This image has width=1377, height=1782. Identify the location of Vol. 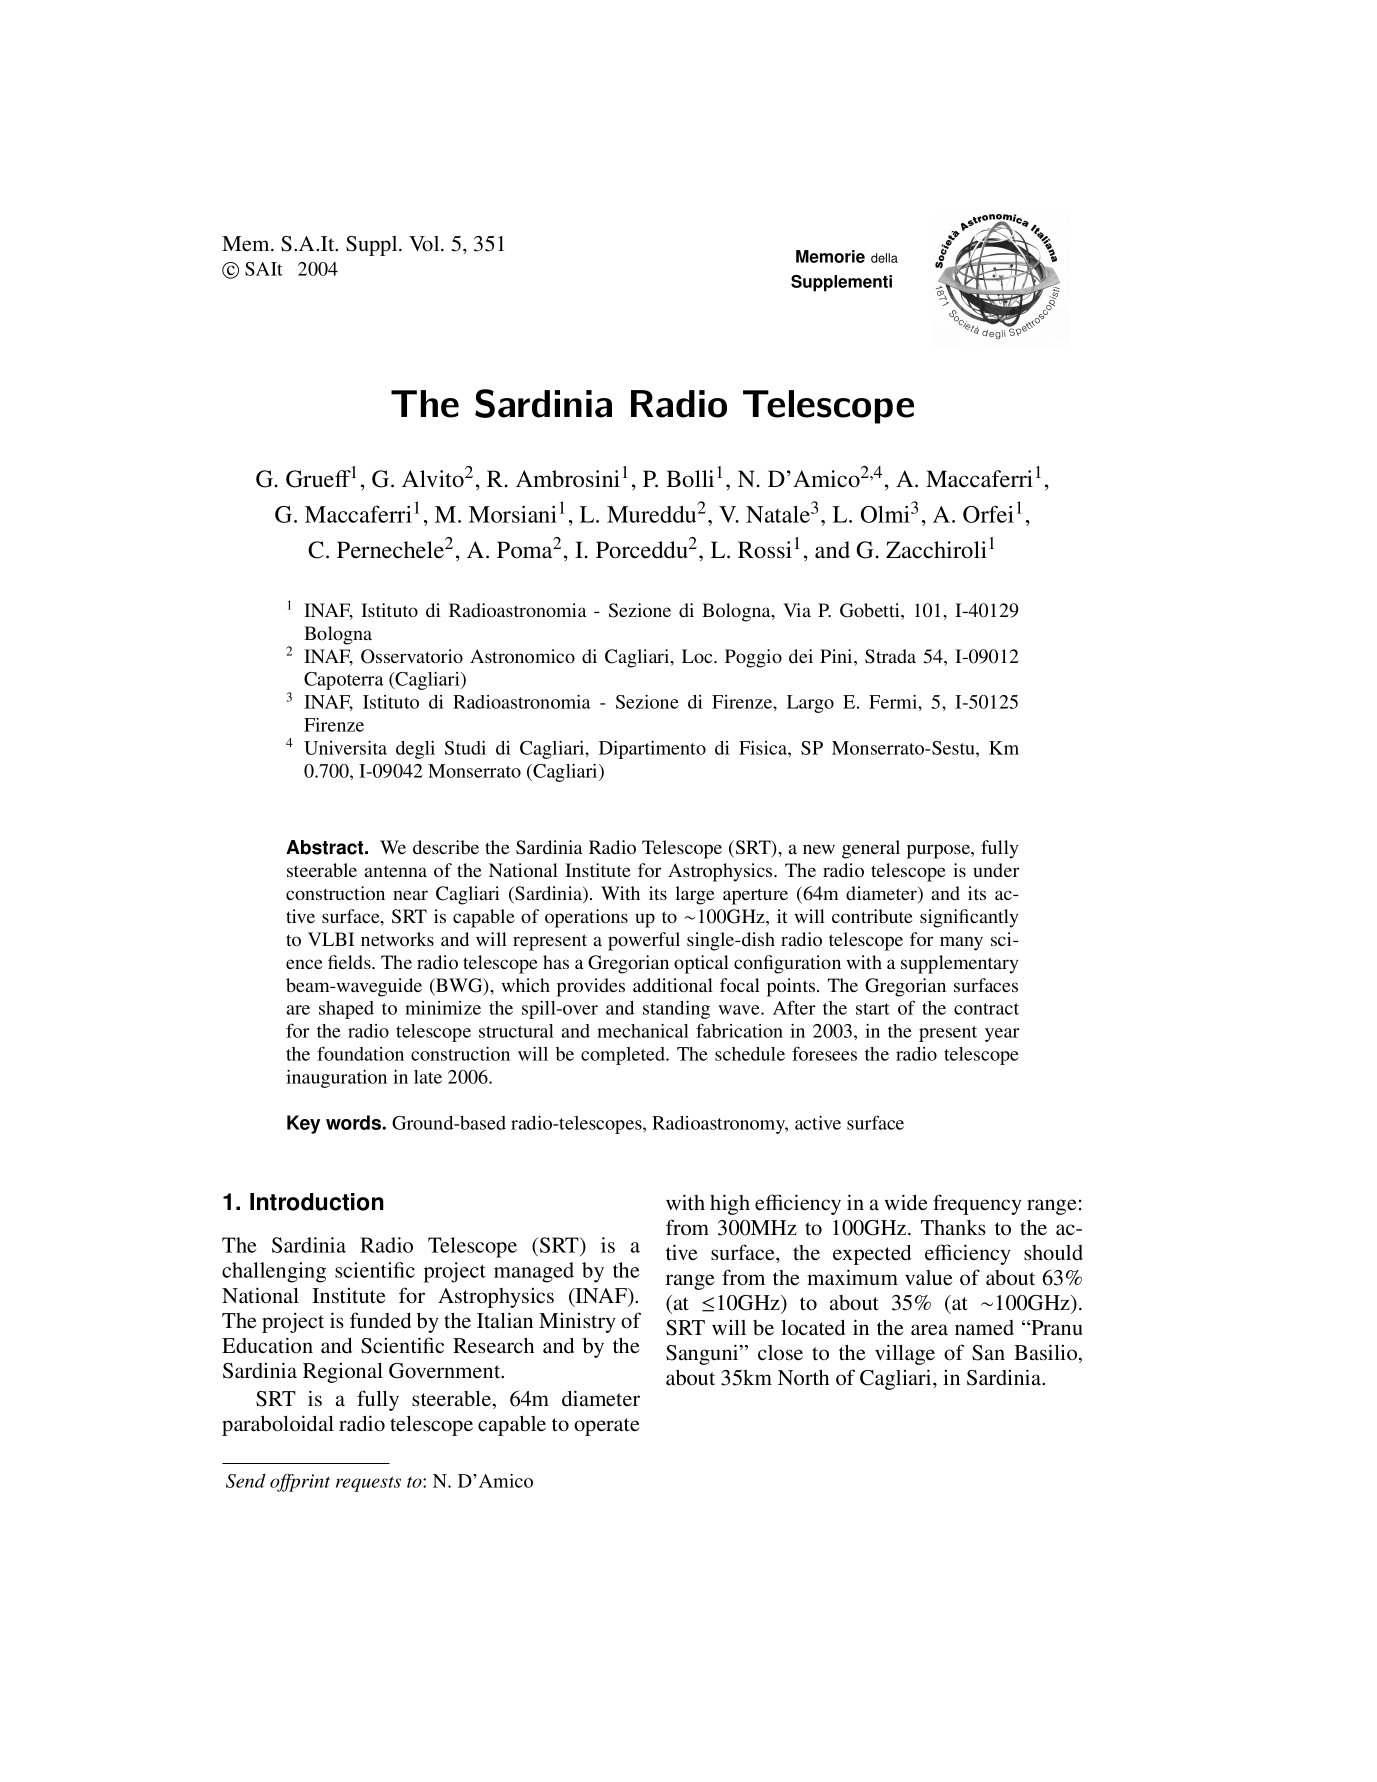
(425, 244).
